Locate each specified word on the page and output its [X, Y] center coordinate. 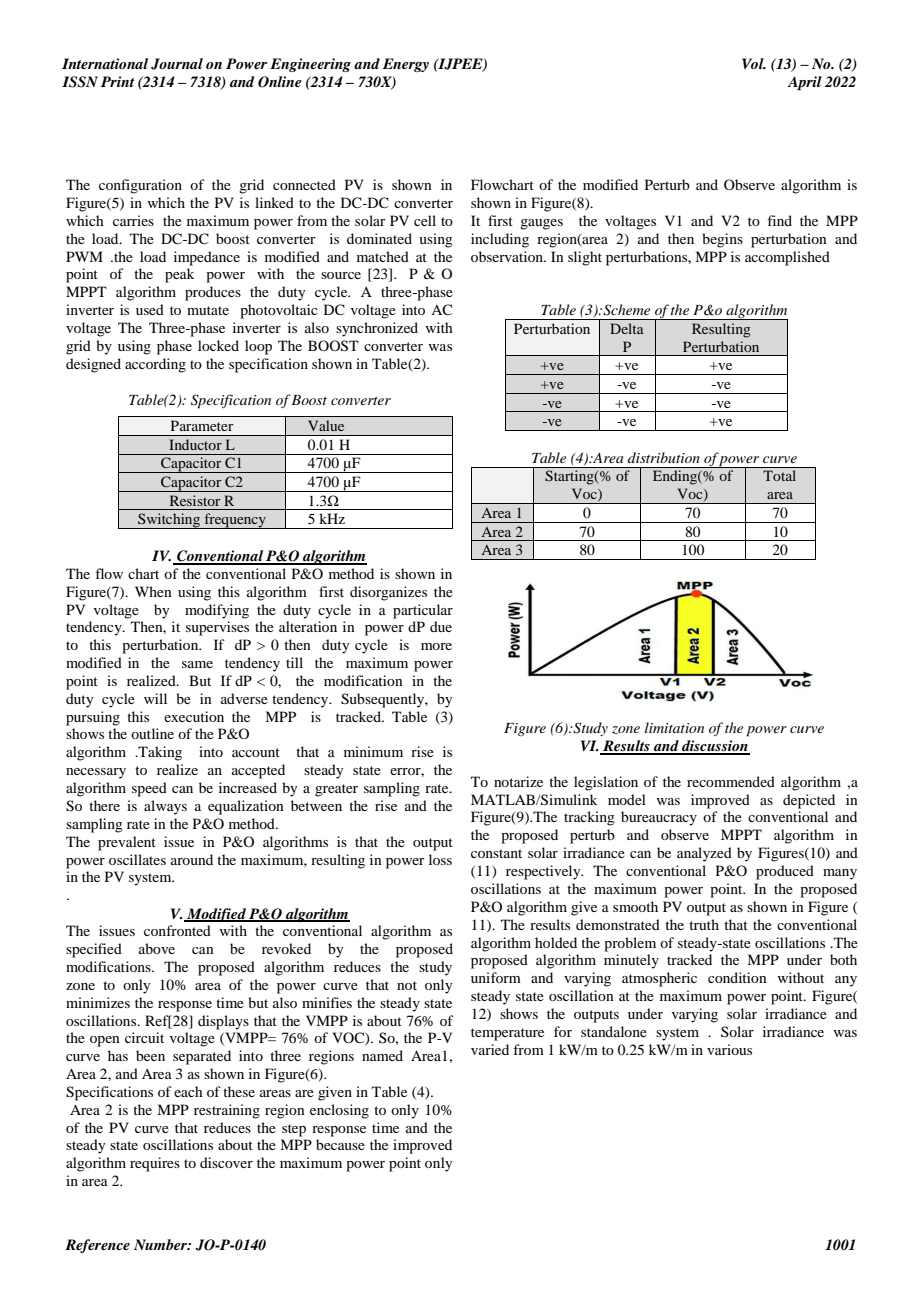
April [804, 83]
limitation [674, 727]
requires [155, 1164]
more [436, 646]
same [197, 664]
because [340, 1144]
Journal [177, 64]
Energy [406, 65]
